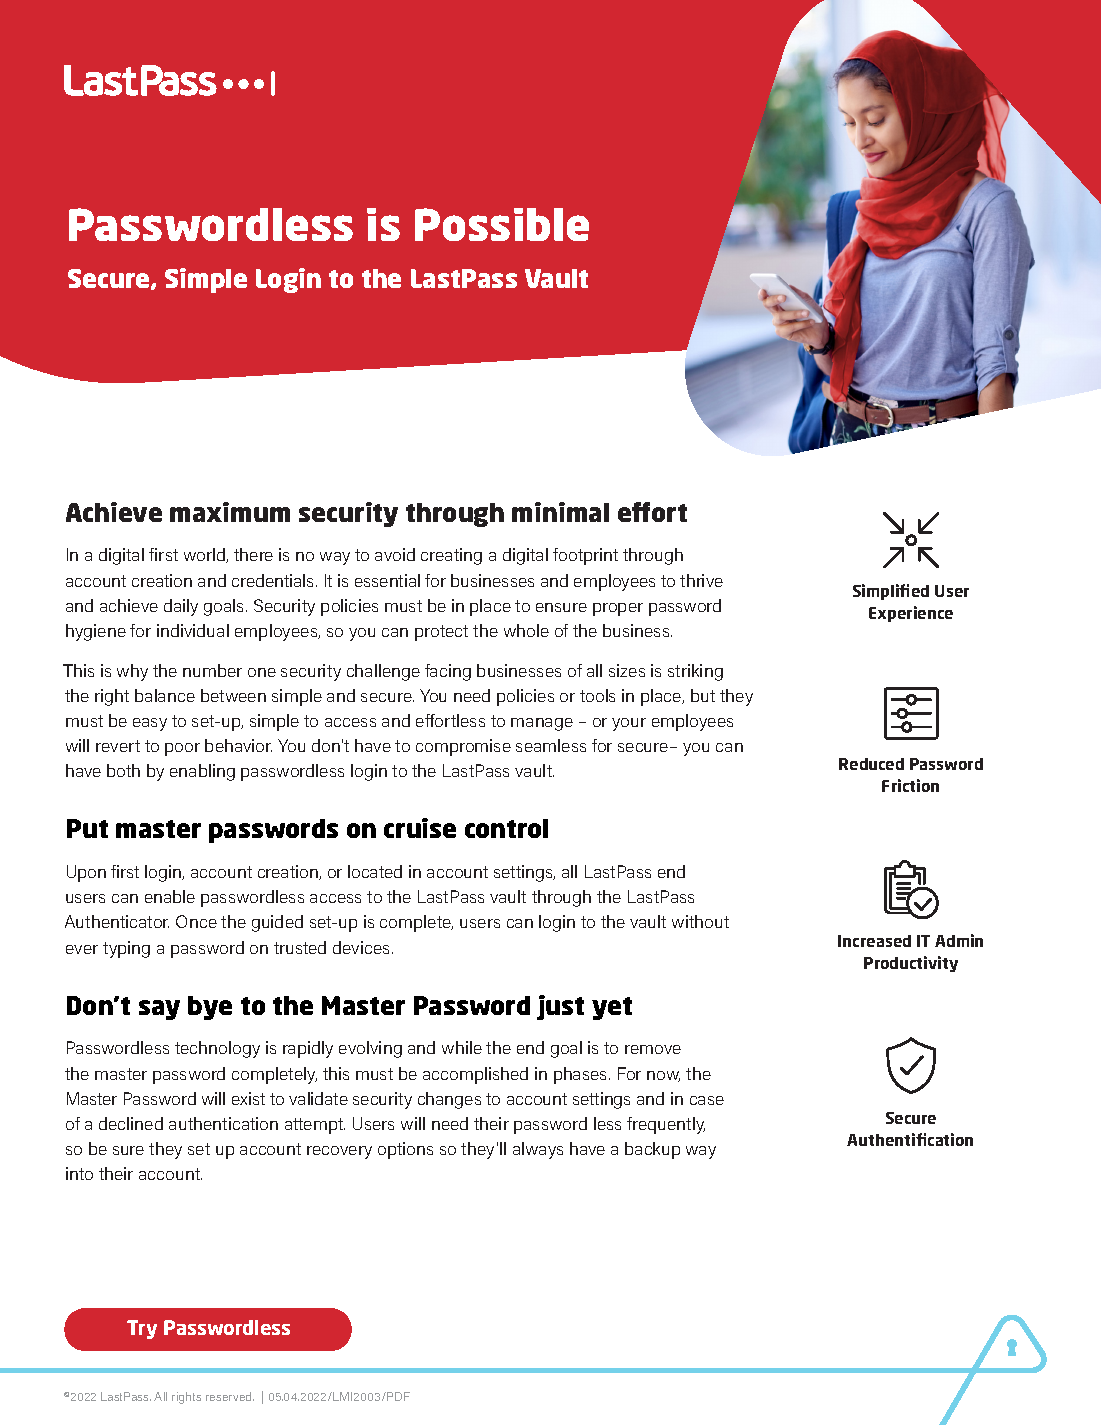 Image resolution: width=1101 pixels, height=1425 pixels. Describe the element at coordinates (230, 1396) in the screenshot. I see `reserved` at that location.
